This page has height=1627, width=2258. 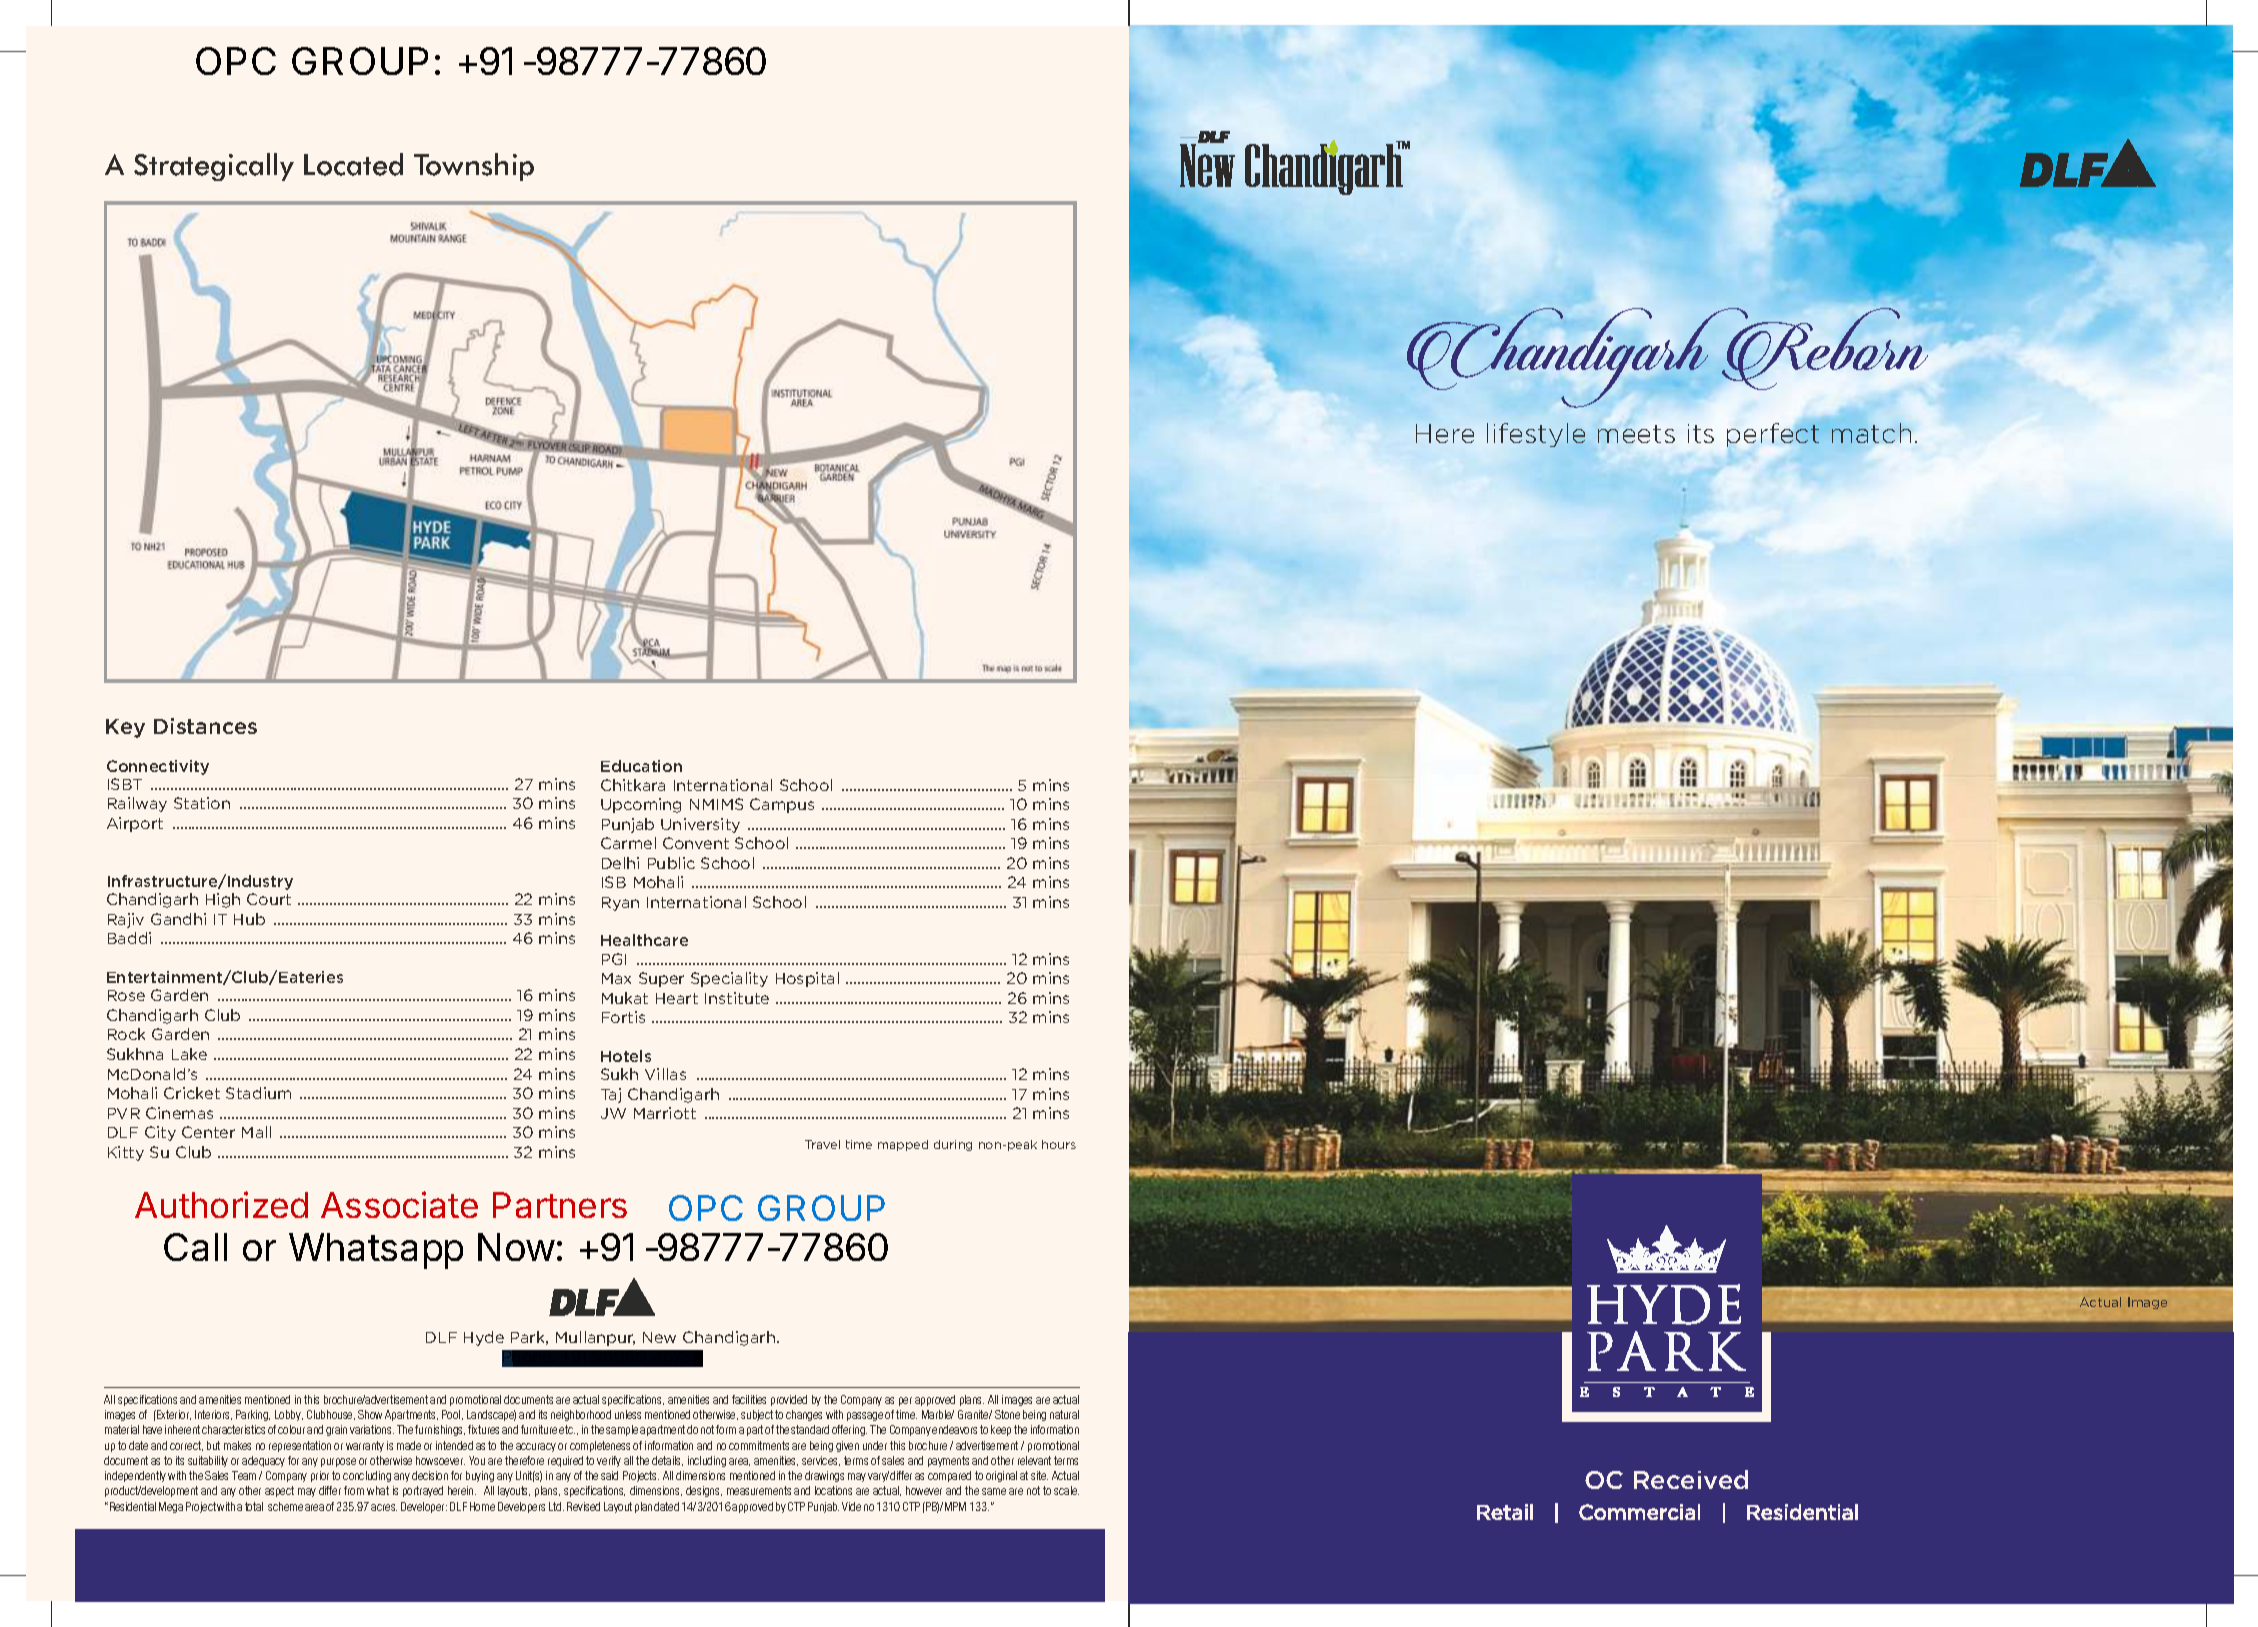 I want to click on Campus, so click(x=782, y=805).
